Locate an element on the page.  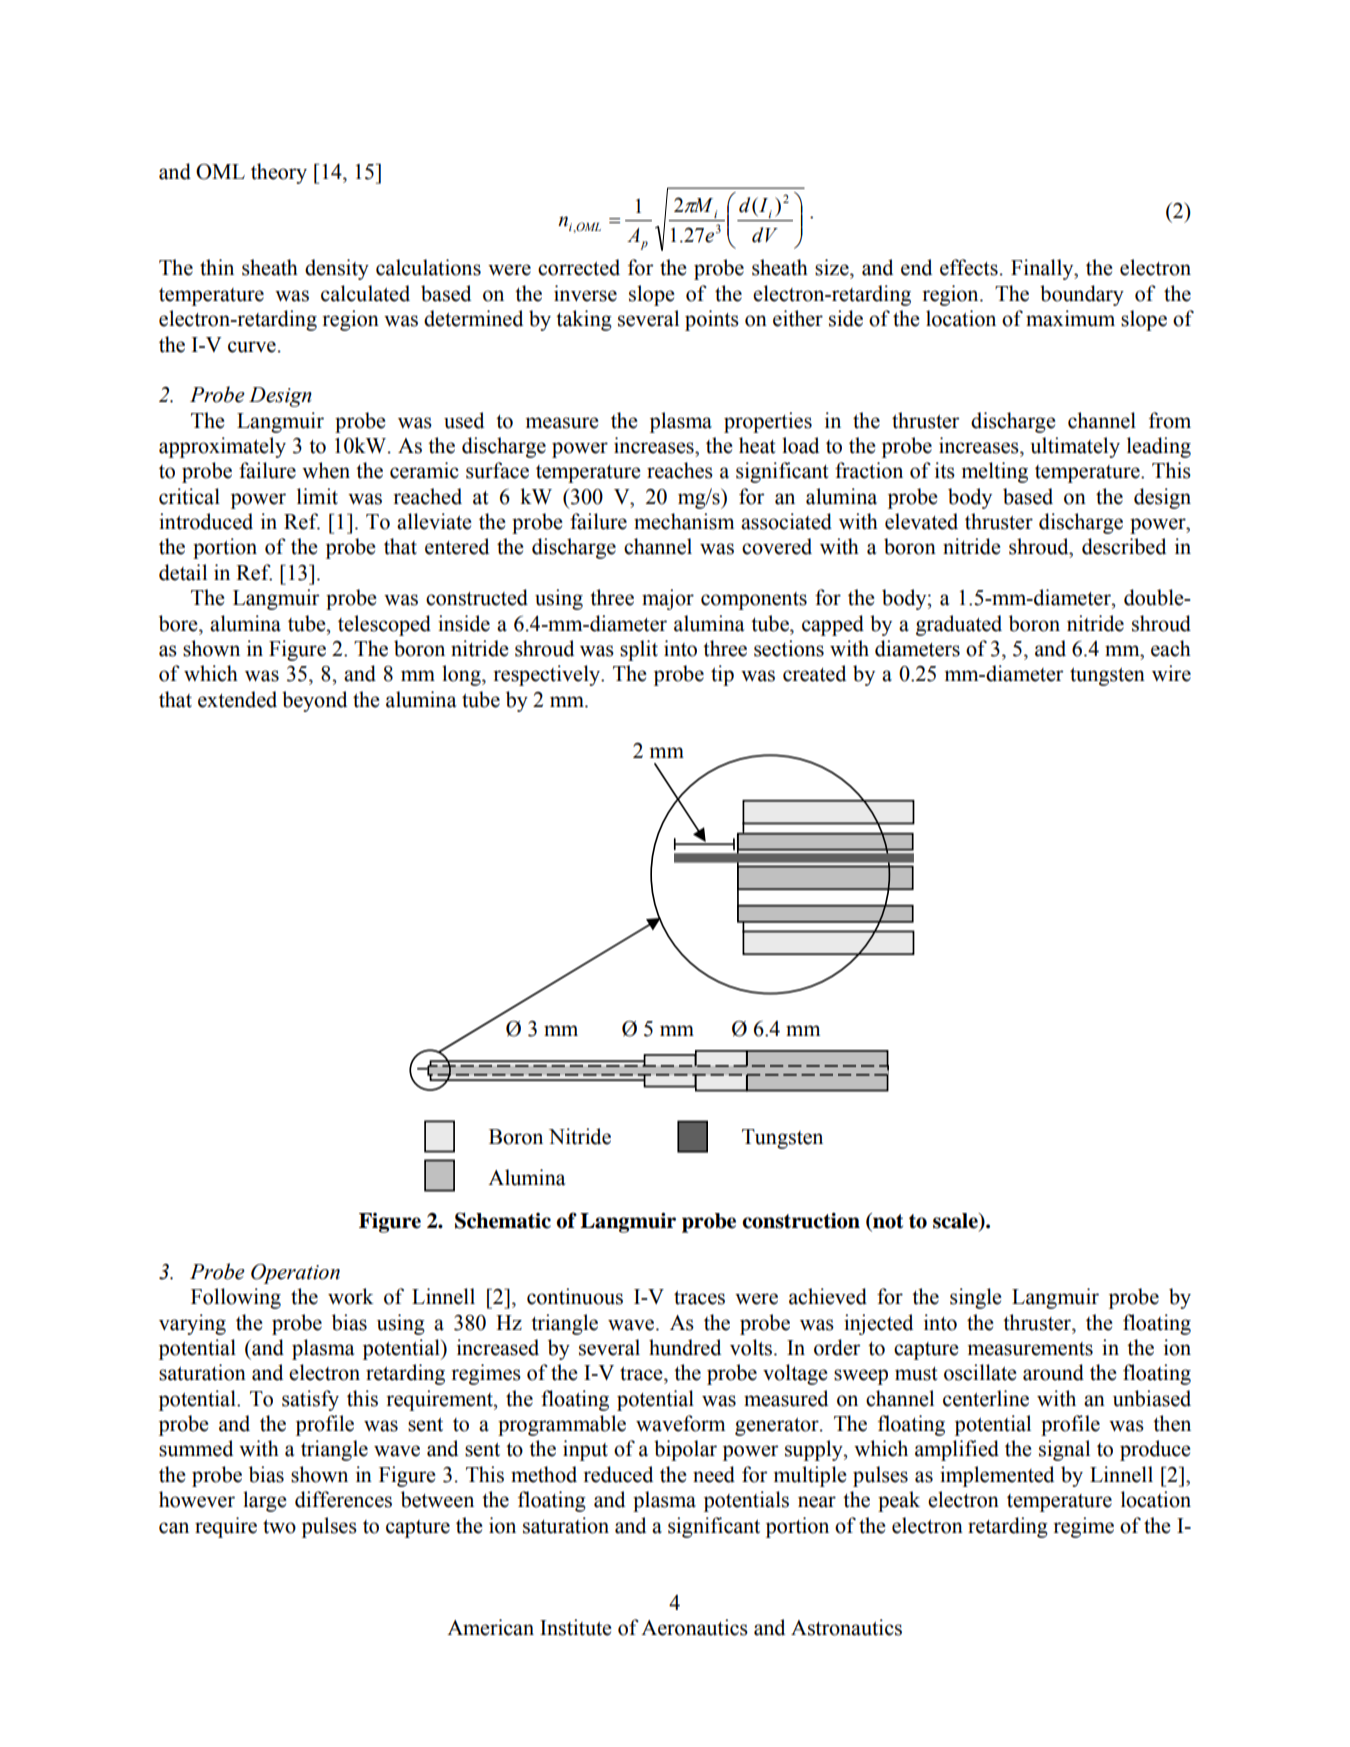
split is located at coordinates (639, 650).
